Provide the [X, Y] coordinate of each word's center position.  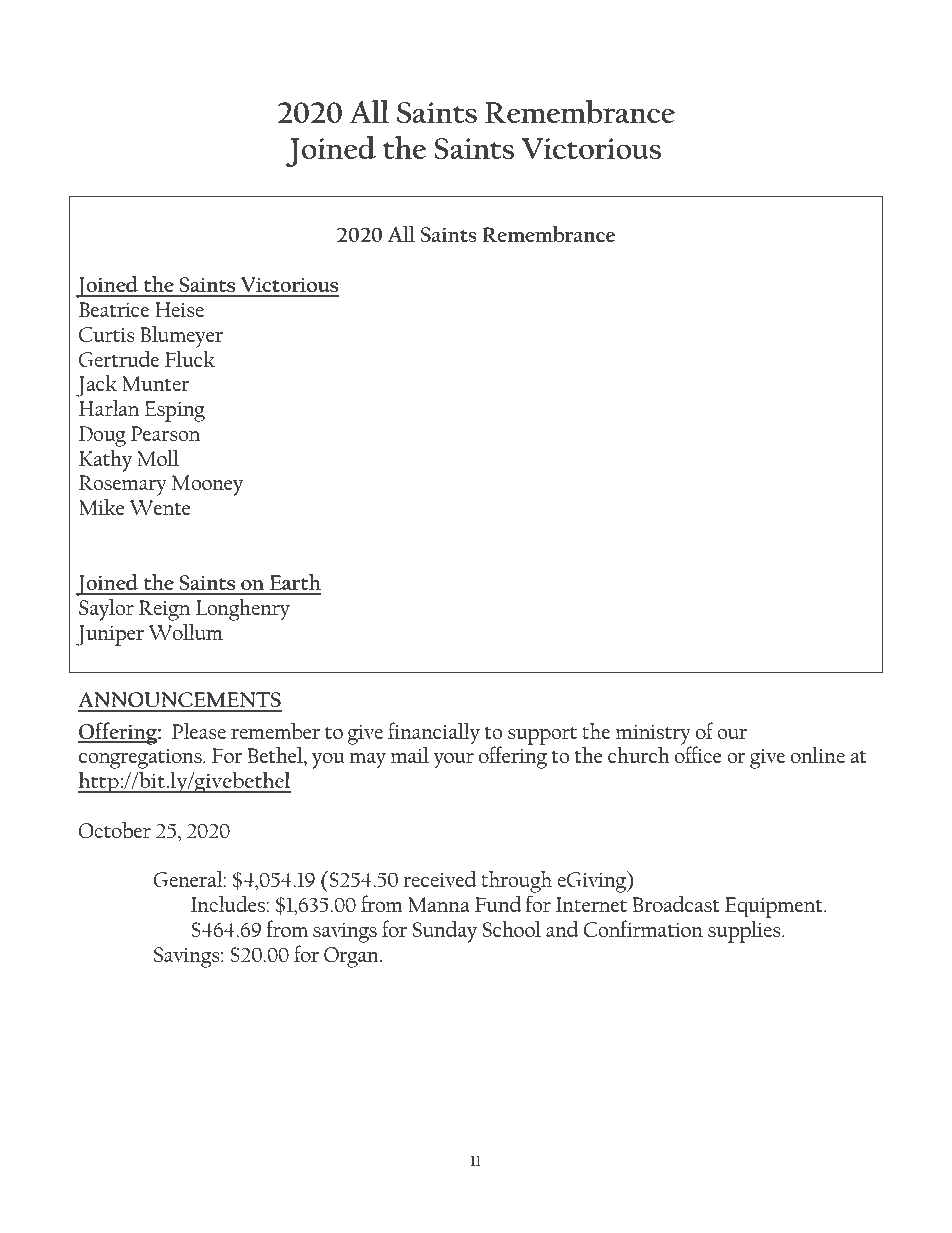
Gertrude [119, 359]
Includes [229, 904]
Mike [102, 507]
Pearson [165, 433]
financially [434, 733]
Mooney [207, 485]
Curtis [107, 334]
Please [199, 731]
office [698, 754]
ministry [653, 735]
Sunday [444, 932]
